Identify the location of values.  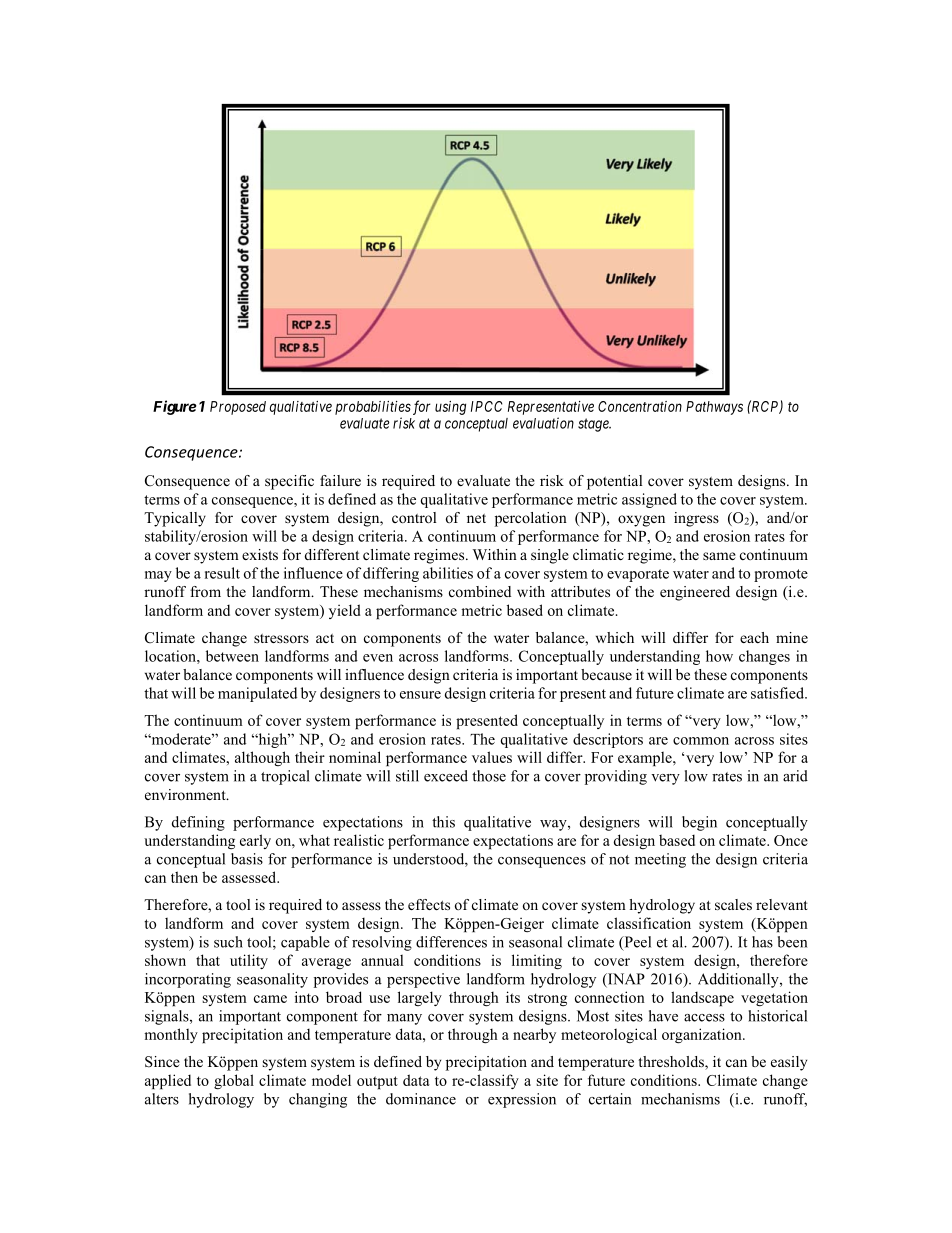
(492, 757).
